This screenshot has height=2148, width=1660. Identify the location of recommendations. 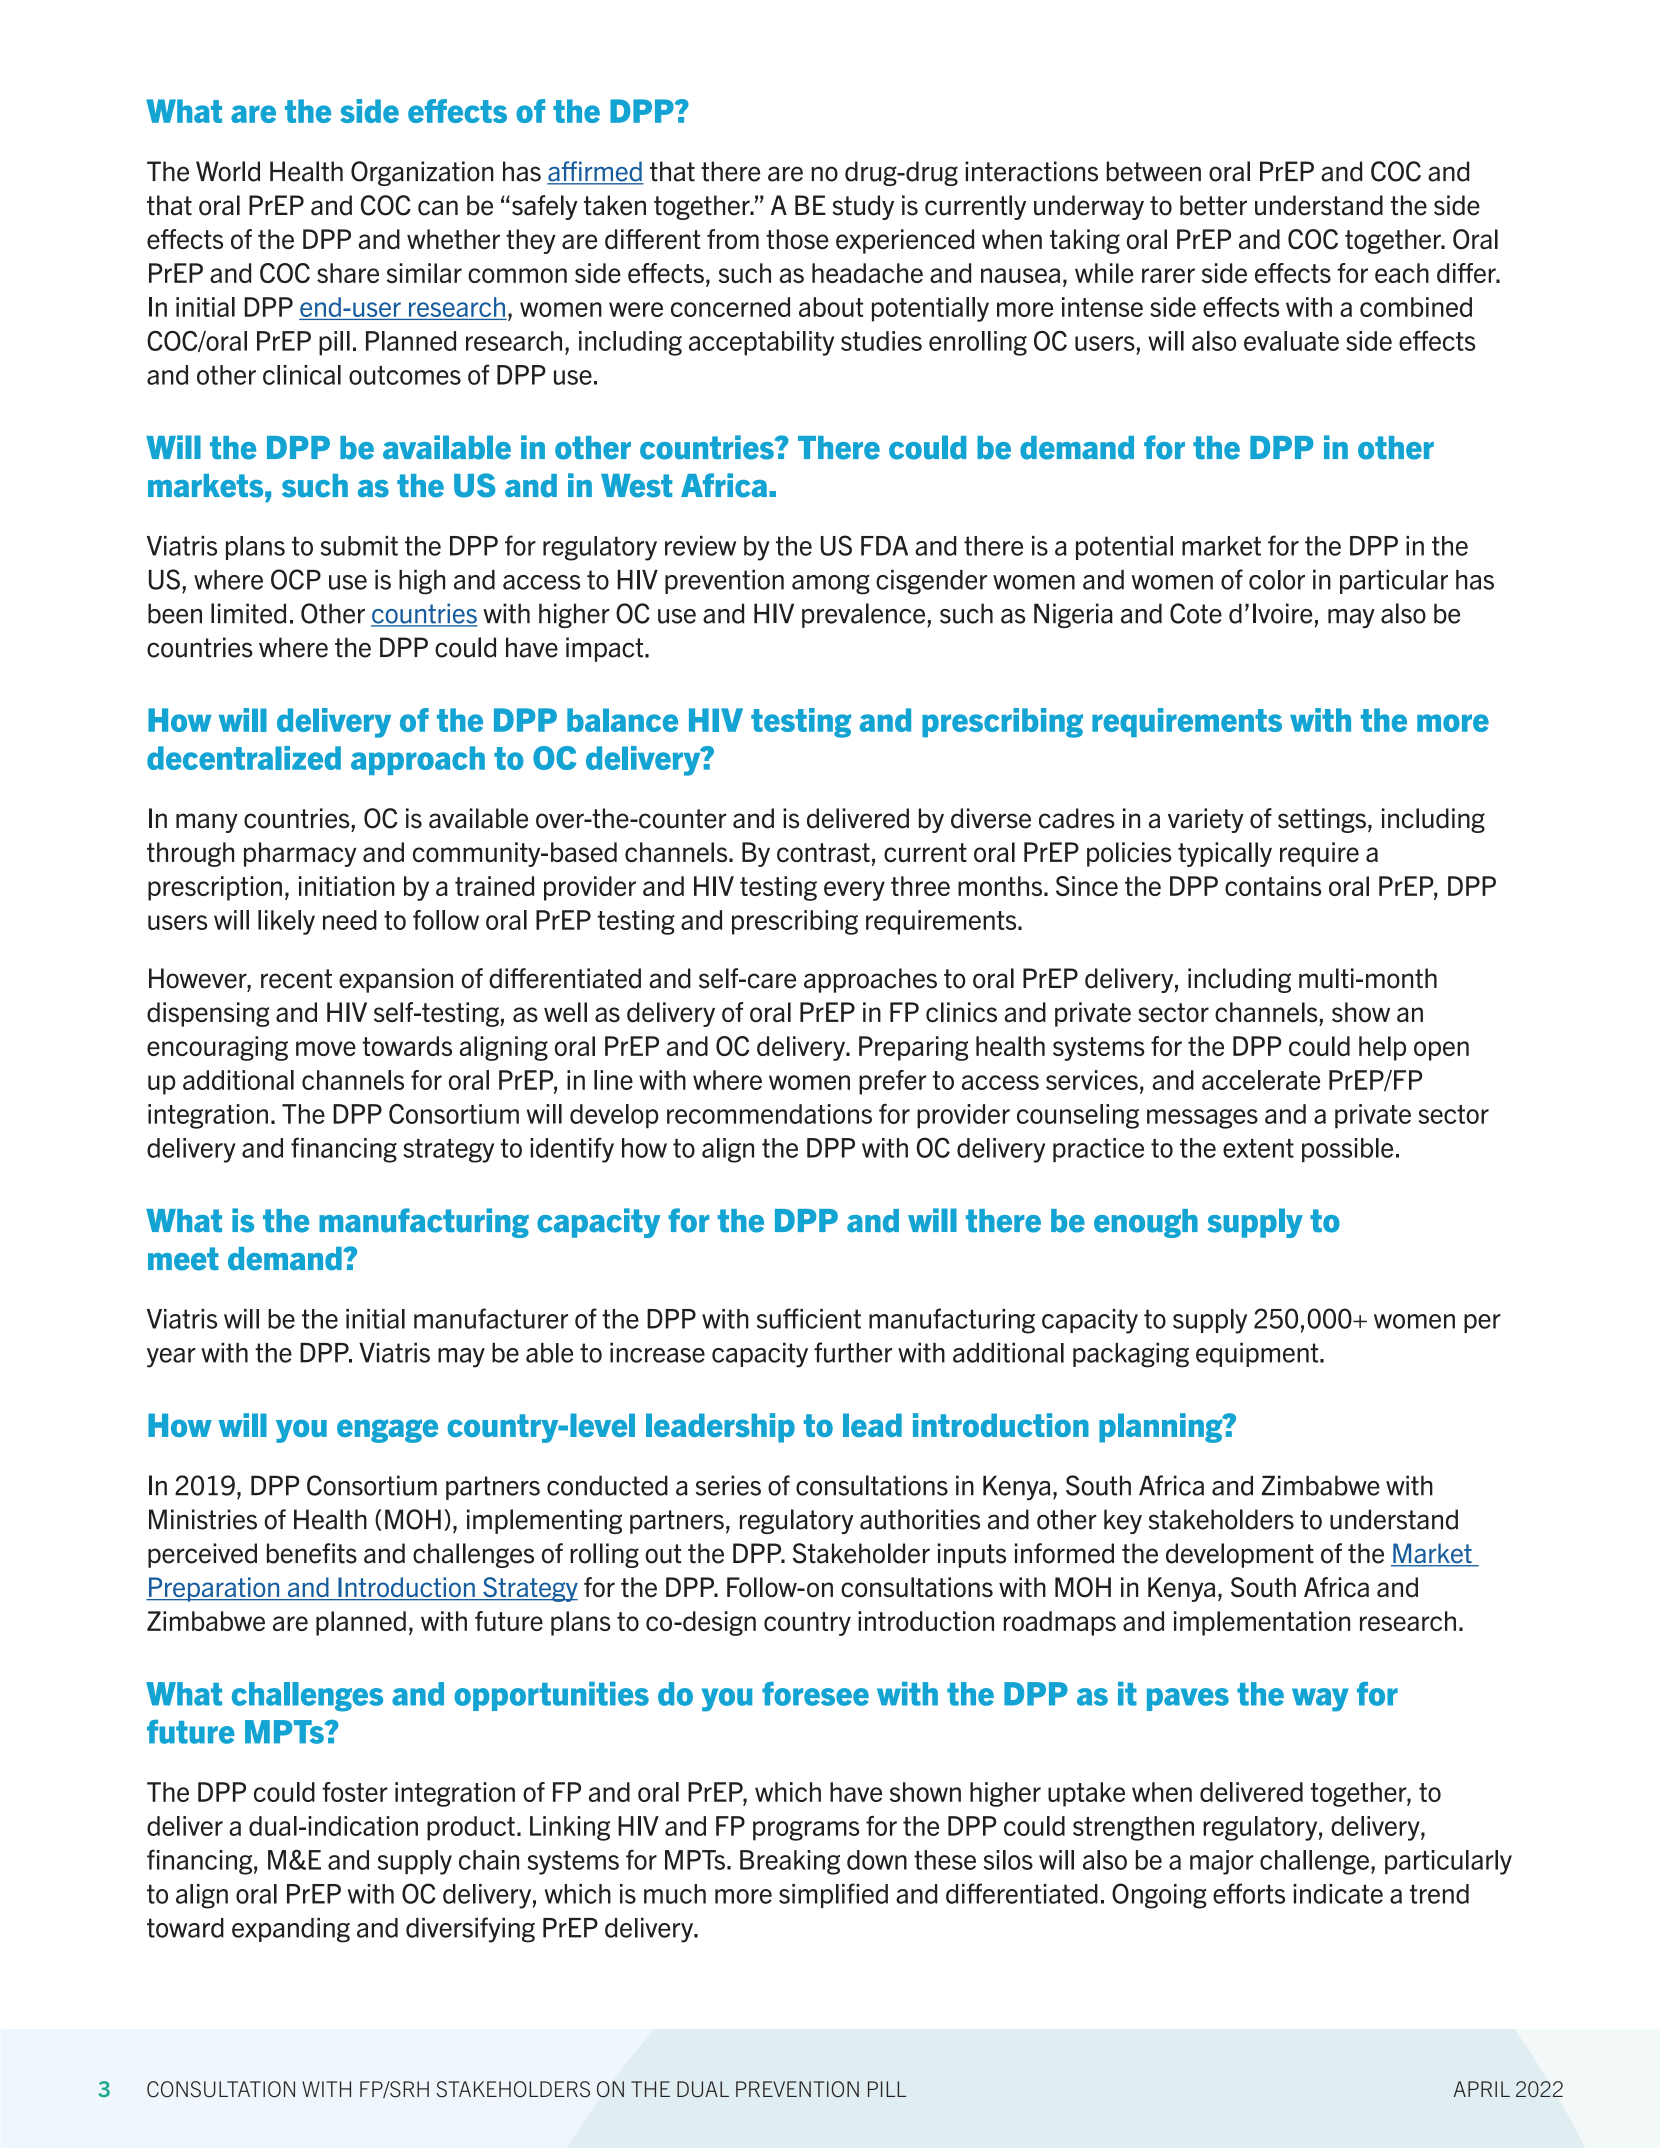
(769, 1114).
